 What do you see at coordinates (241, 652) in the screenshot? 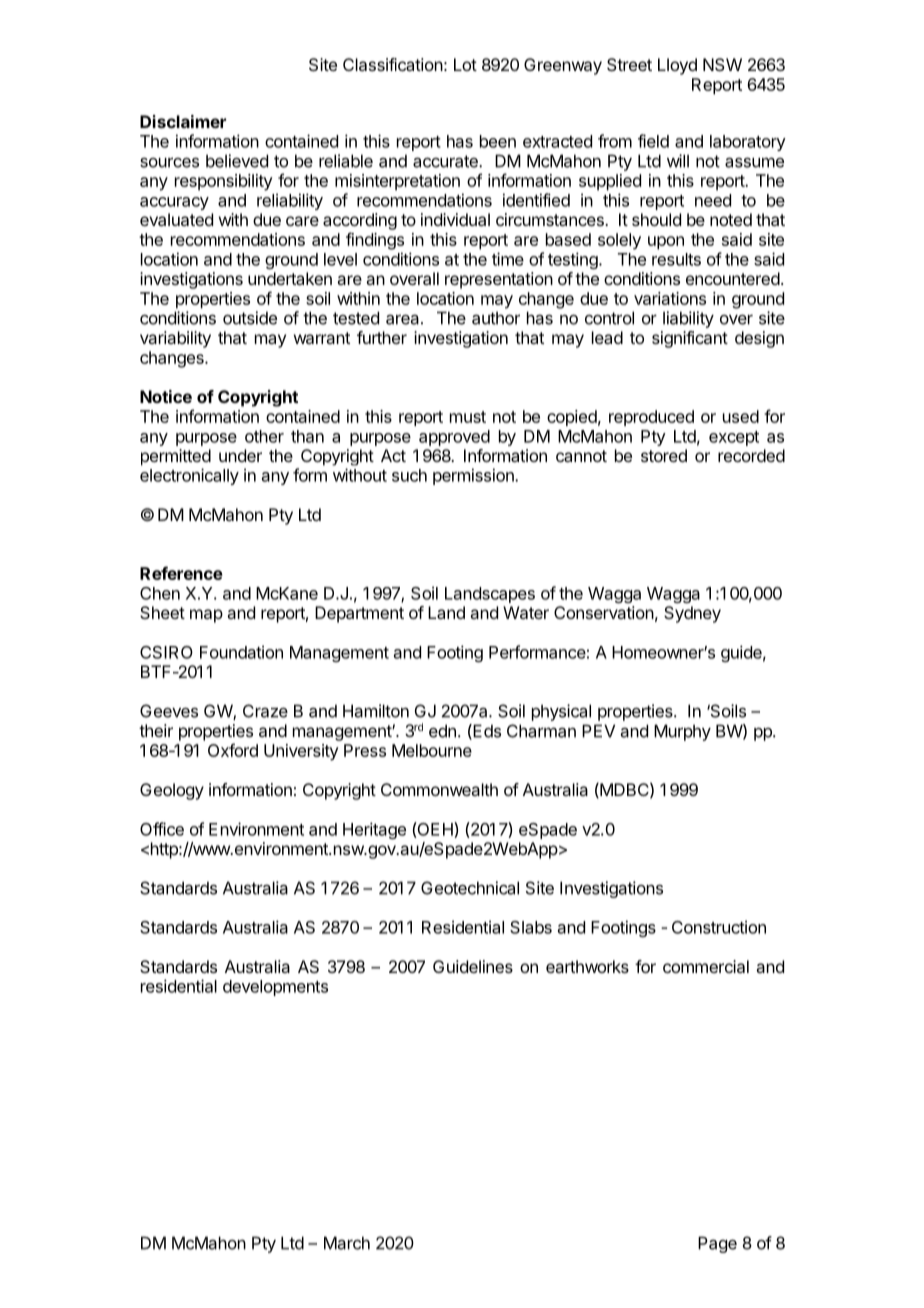
I see `Foundation` at bounding box center [241, 652].
